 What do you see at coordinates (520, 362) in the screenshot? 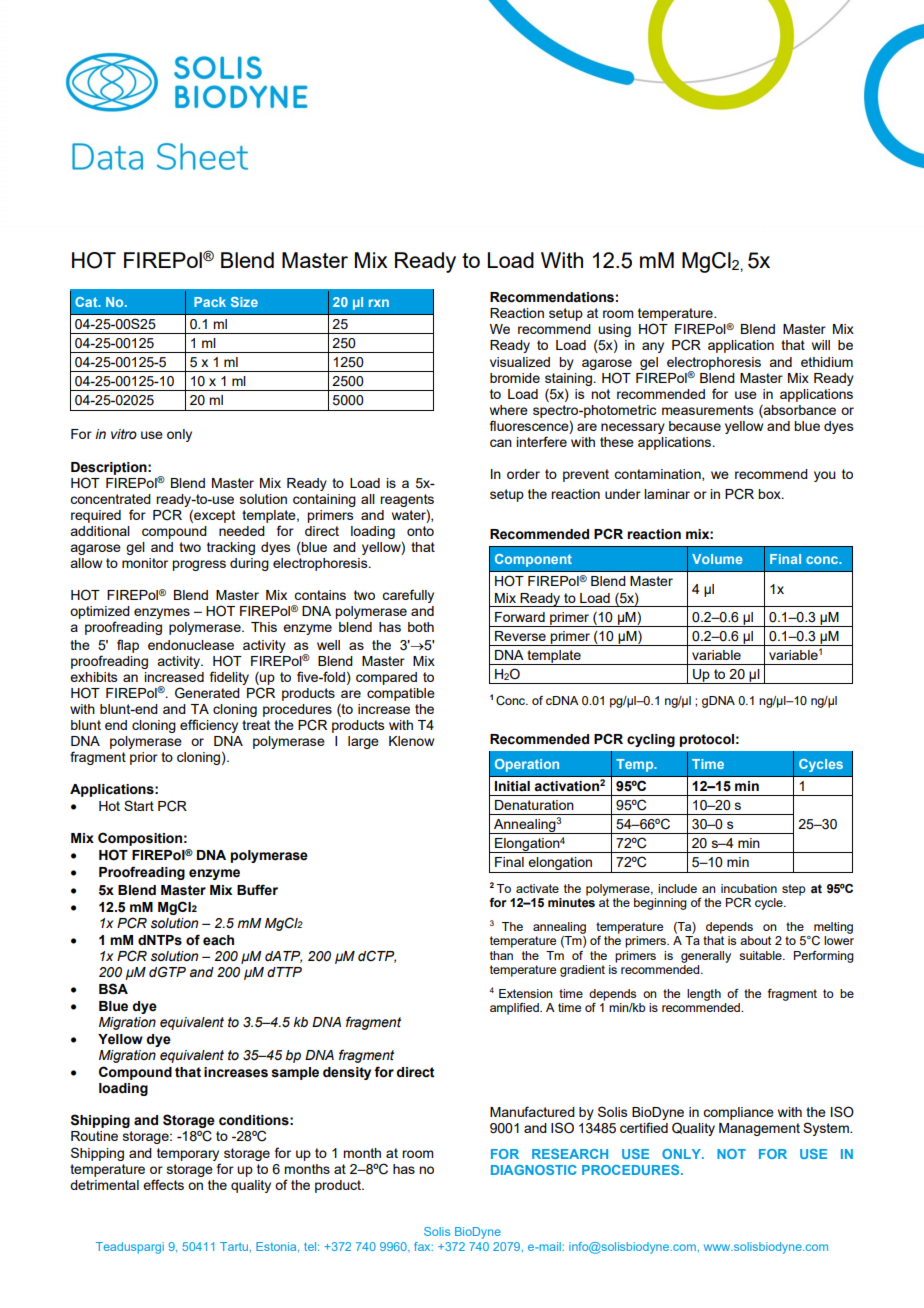
I see `visualized` at bounding box center [520, 362].
